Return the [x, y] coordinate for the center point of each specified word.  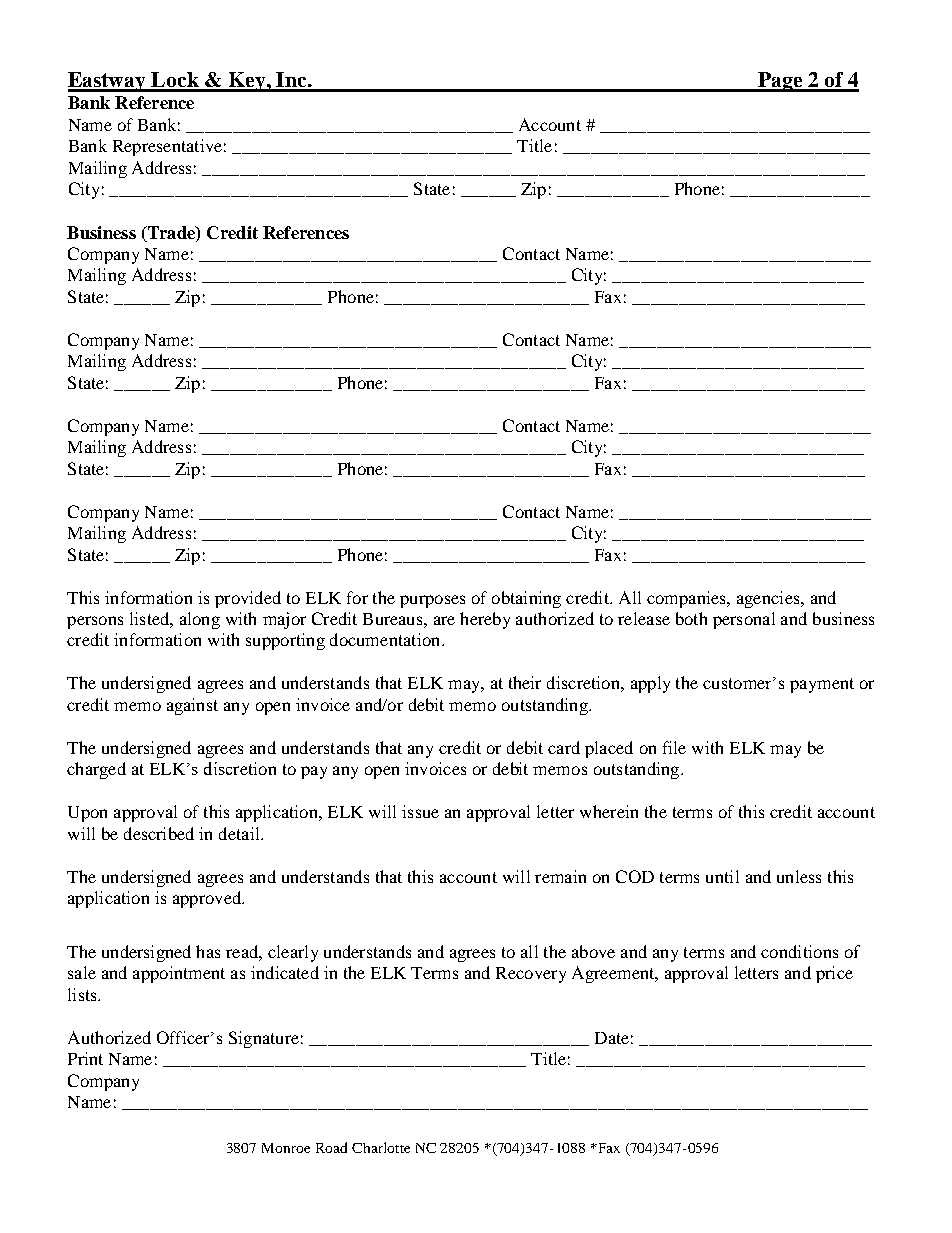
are [444, 620]
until [722, 876]
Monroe [286, 1148]
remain [560, 876]
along [200, 620]
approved [208, 899]
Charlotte [381, 1147]
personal [744, 620]
